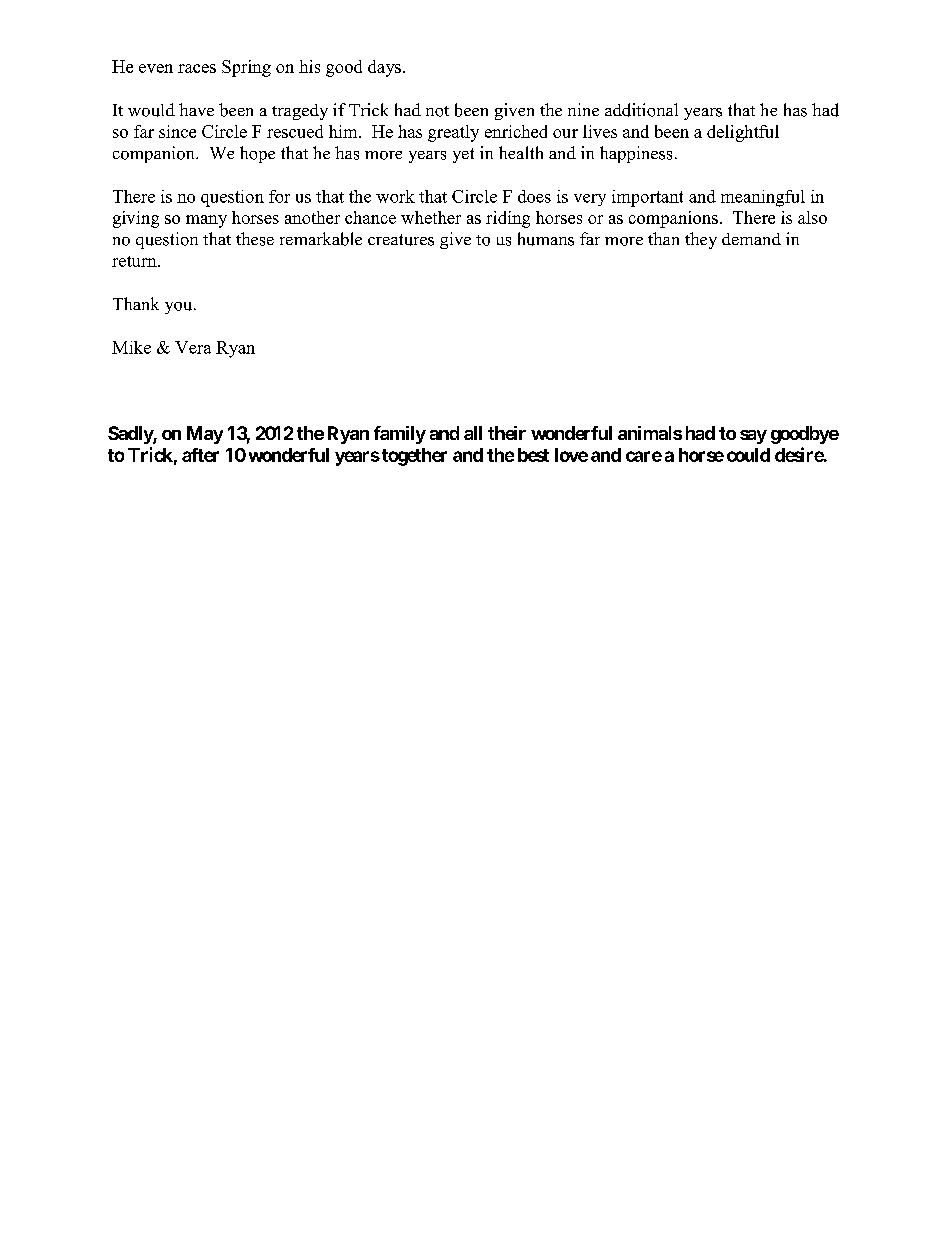 Image resolution: width=952 pixels, height=1233 pixels. What do you see at coordinates (743, 133) in the screenshot?
I see `delightful` at bounding box center [743, 133].
